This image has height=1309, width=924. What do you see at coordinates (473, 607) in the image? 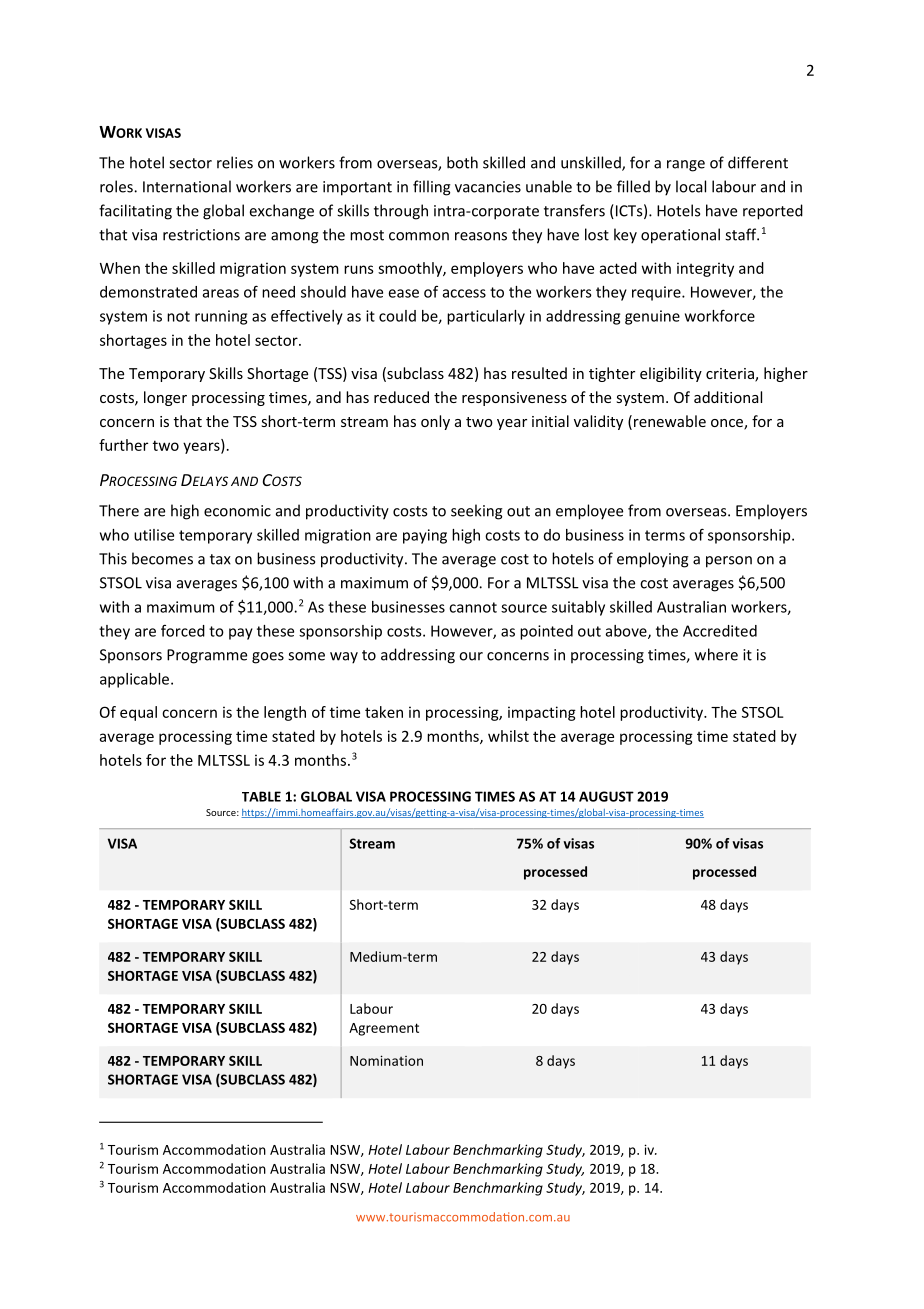
I see `cannot` at bounding box center [473, 607].
